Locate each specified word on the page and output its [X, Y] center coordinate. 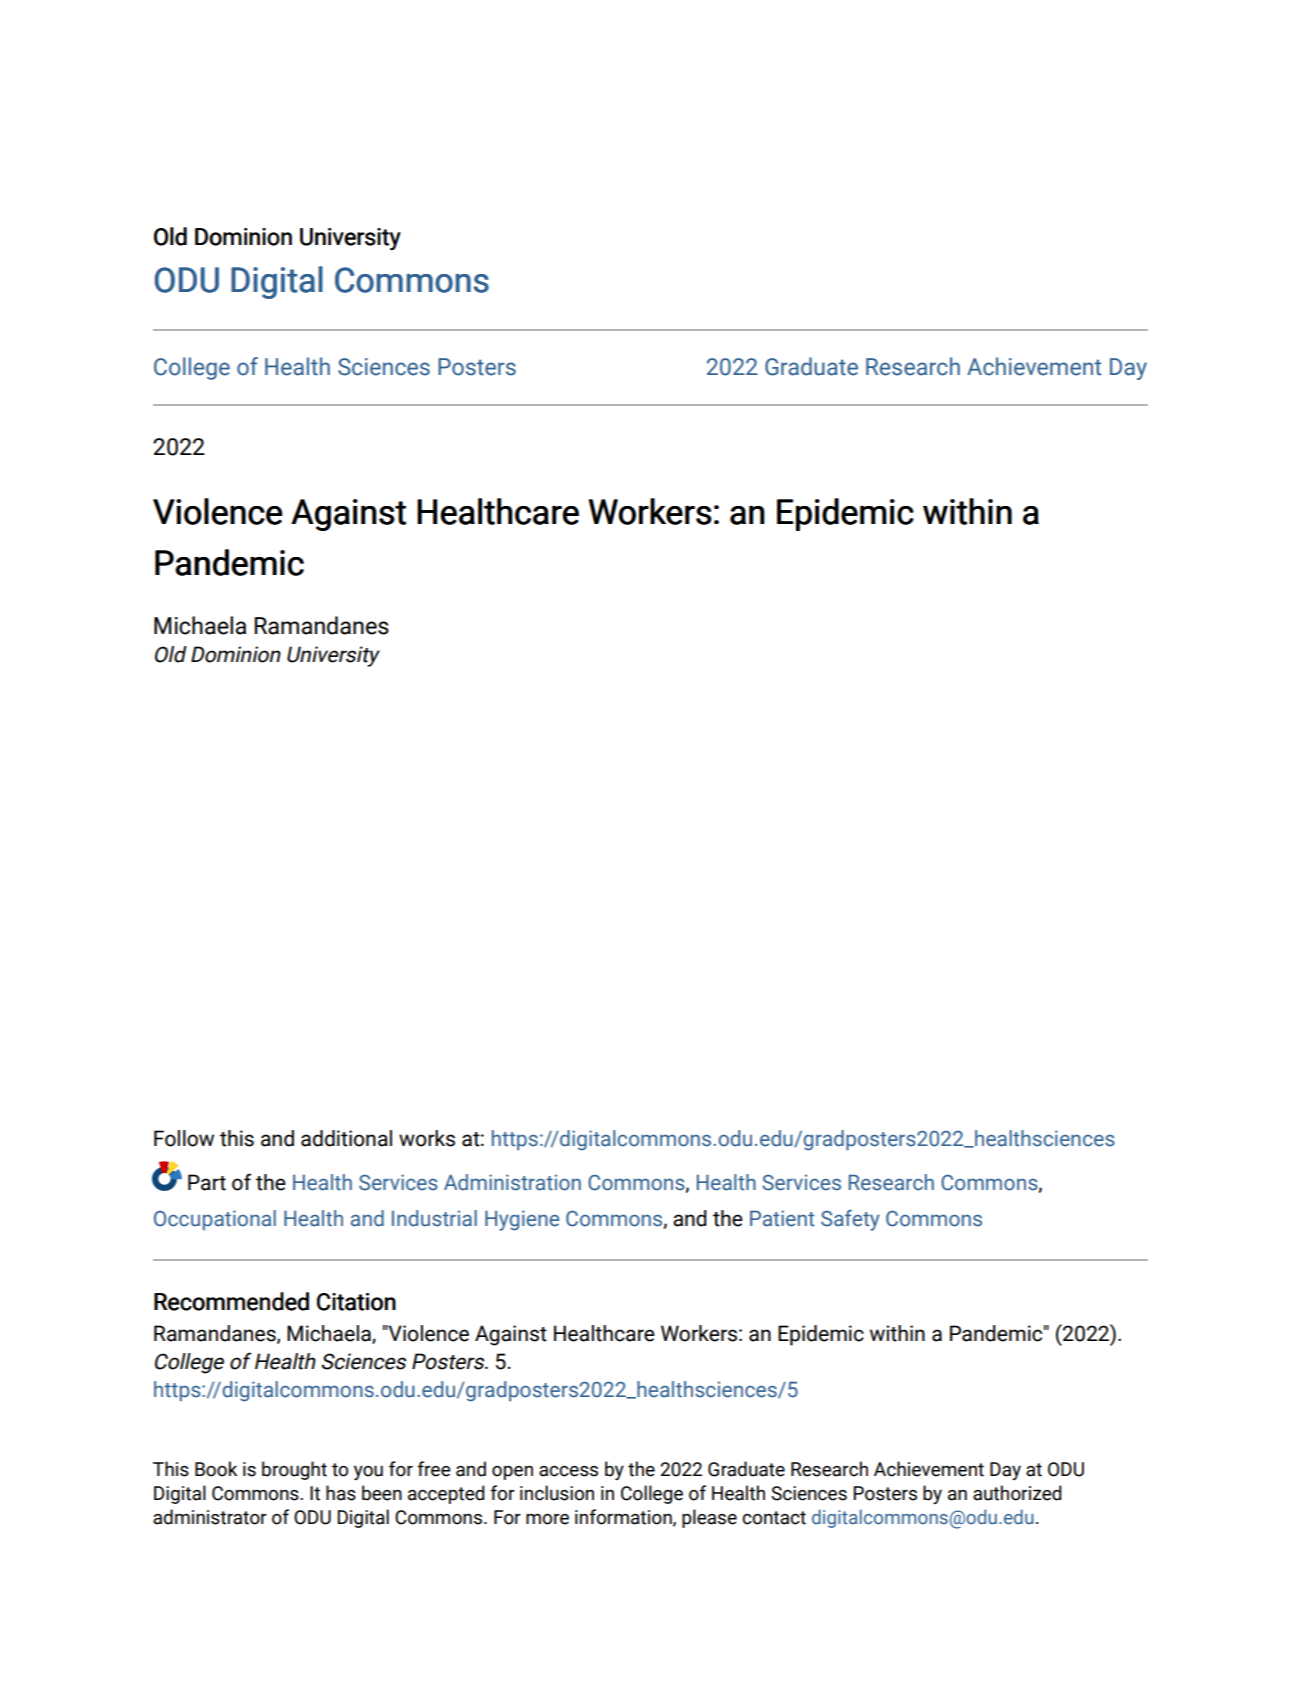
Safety [850, 1220]
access [568, 1471]
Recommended [231, 1301]
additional [346, 1138]
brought [294, 1470]
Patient [782, 1218]
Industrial [434, 1218]
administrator [210, 1517]
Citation [356, 1302]
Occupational [215, 1220]
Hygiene [522, 1220]
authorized [1017, 1493]
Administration [512, 1182]
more [547, 1519]
